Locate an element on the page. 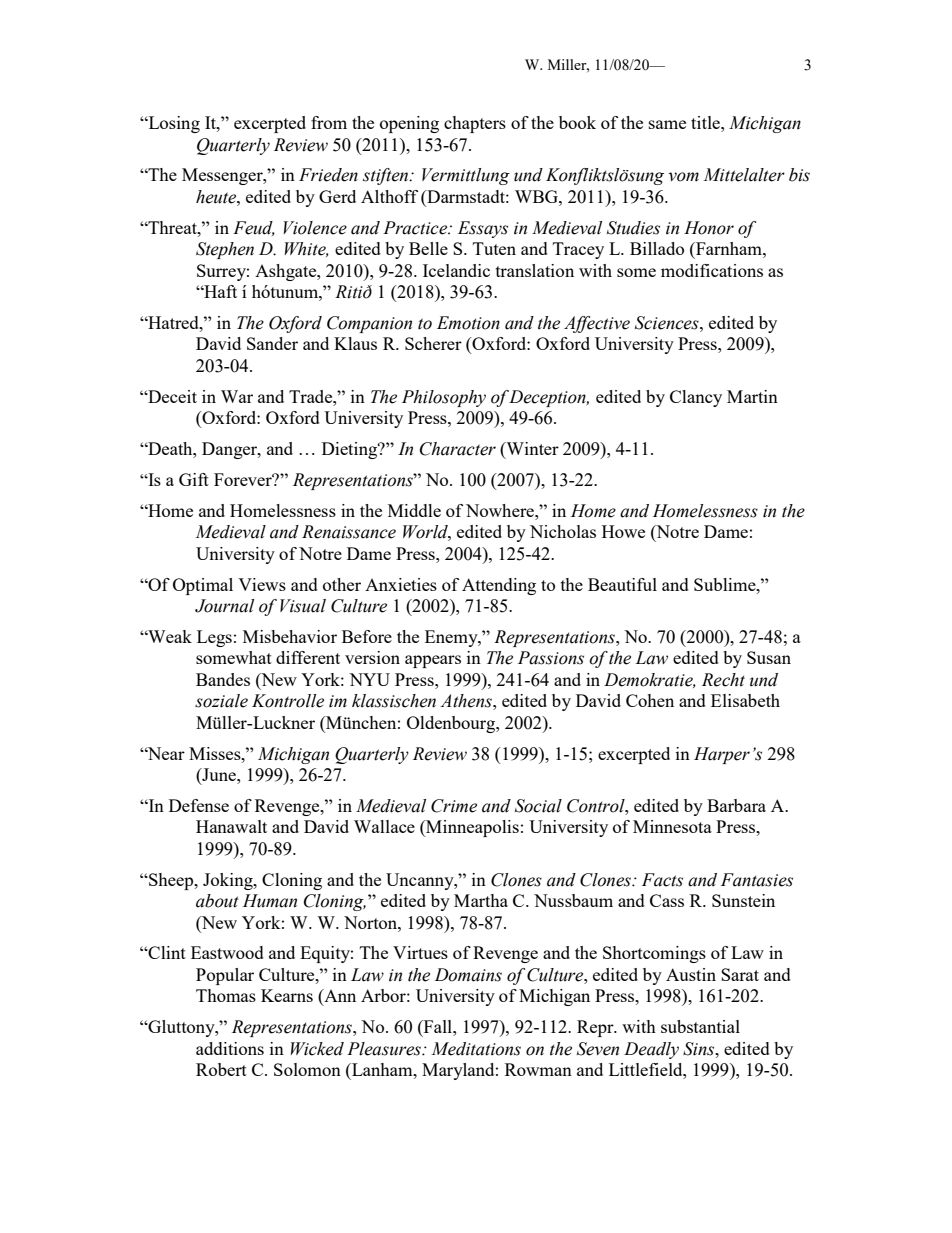 The width and height of the image is (952, 1233). chapters is located at coordinates (475, 124).
